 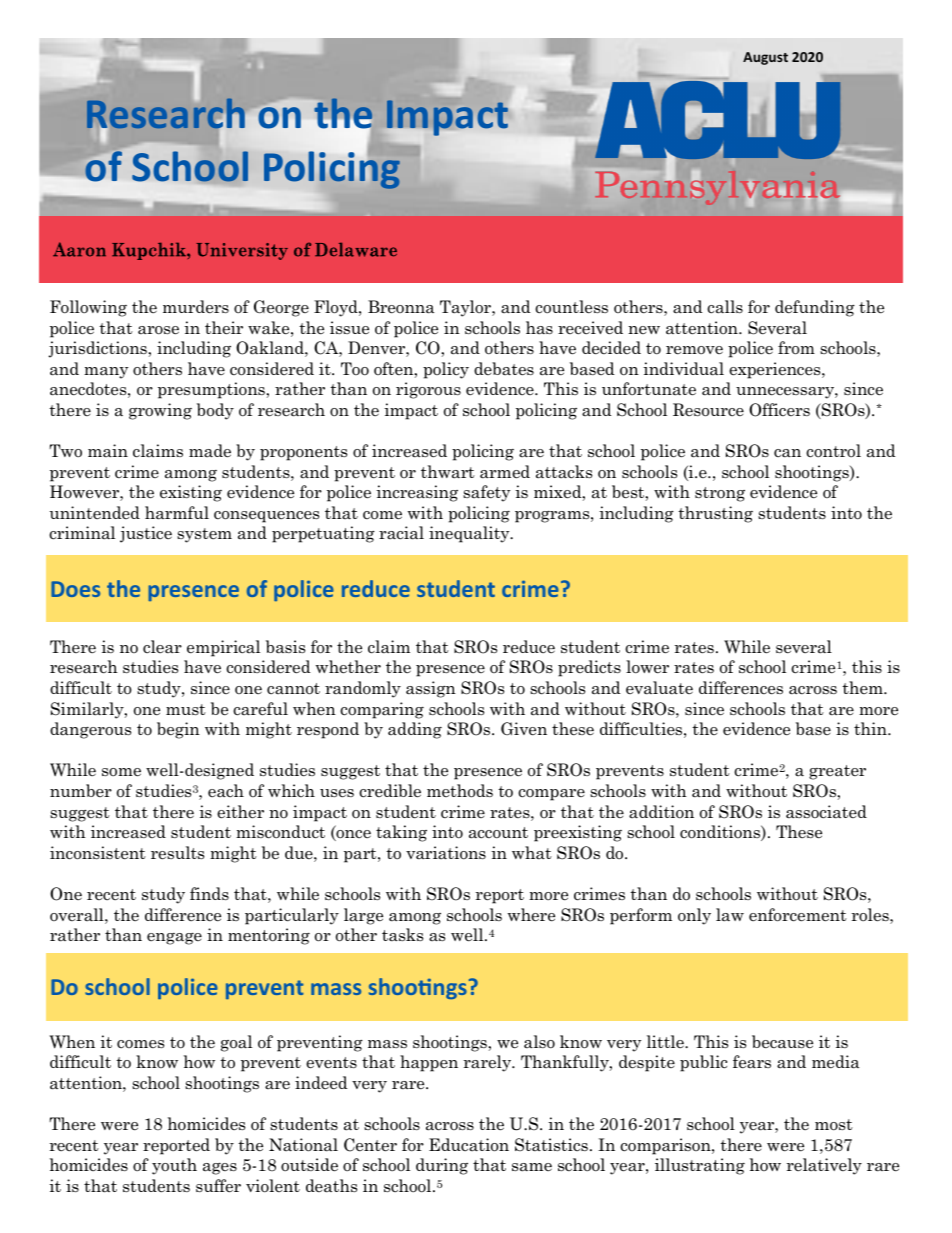 I want to click on calls, so click(x=725, y=307).
